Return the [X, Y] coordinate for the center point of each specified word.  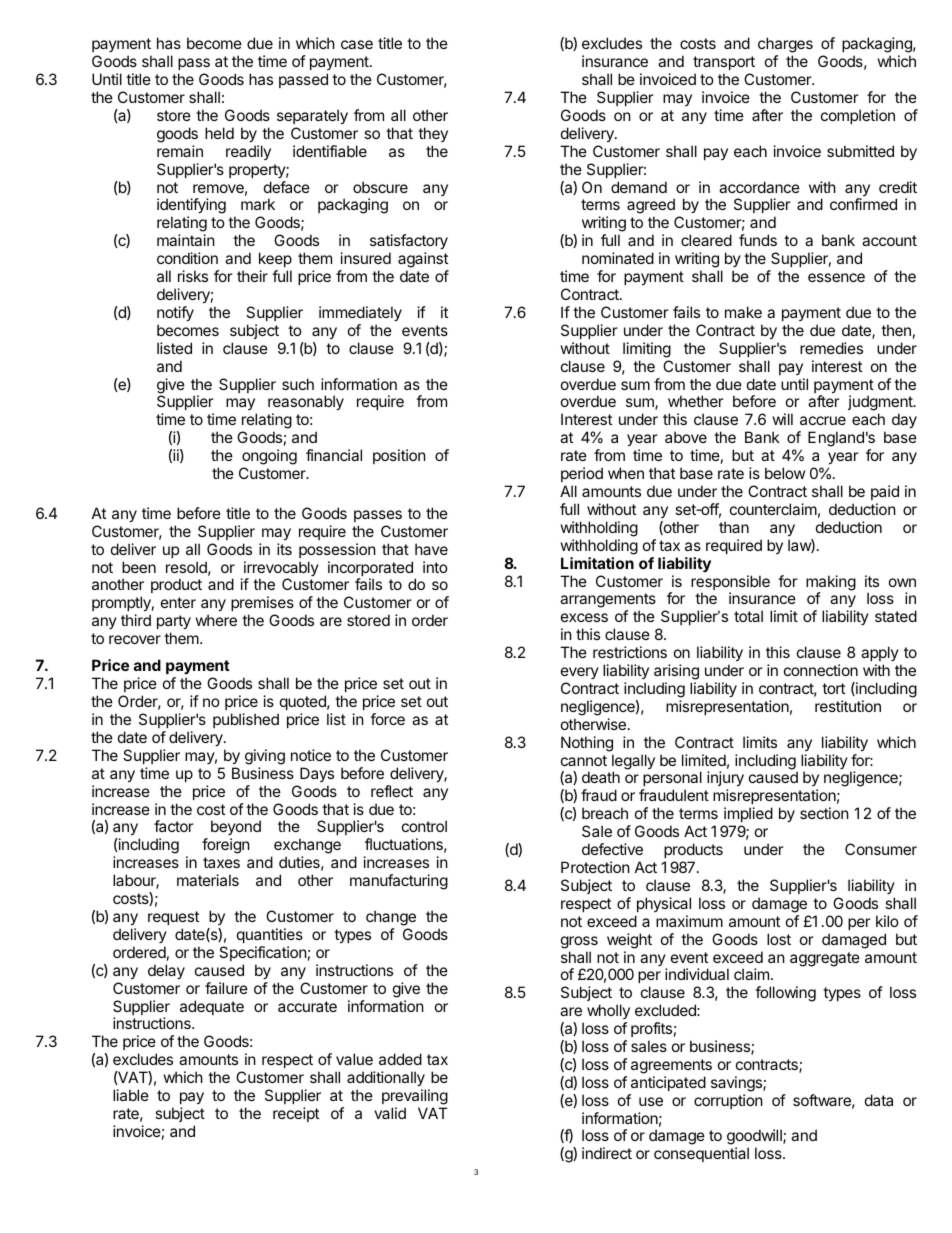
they [433, 134]
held [219, 133]
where [216, 620]
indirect [607, 1153]
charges [785, 46]
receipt [296, 1114]
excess [584, 617]
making [831, 584]
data [879, 1100]
